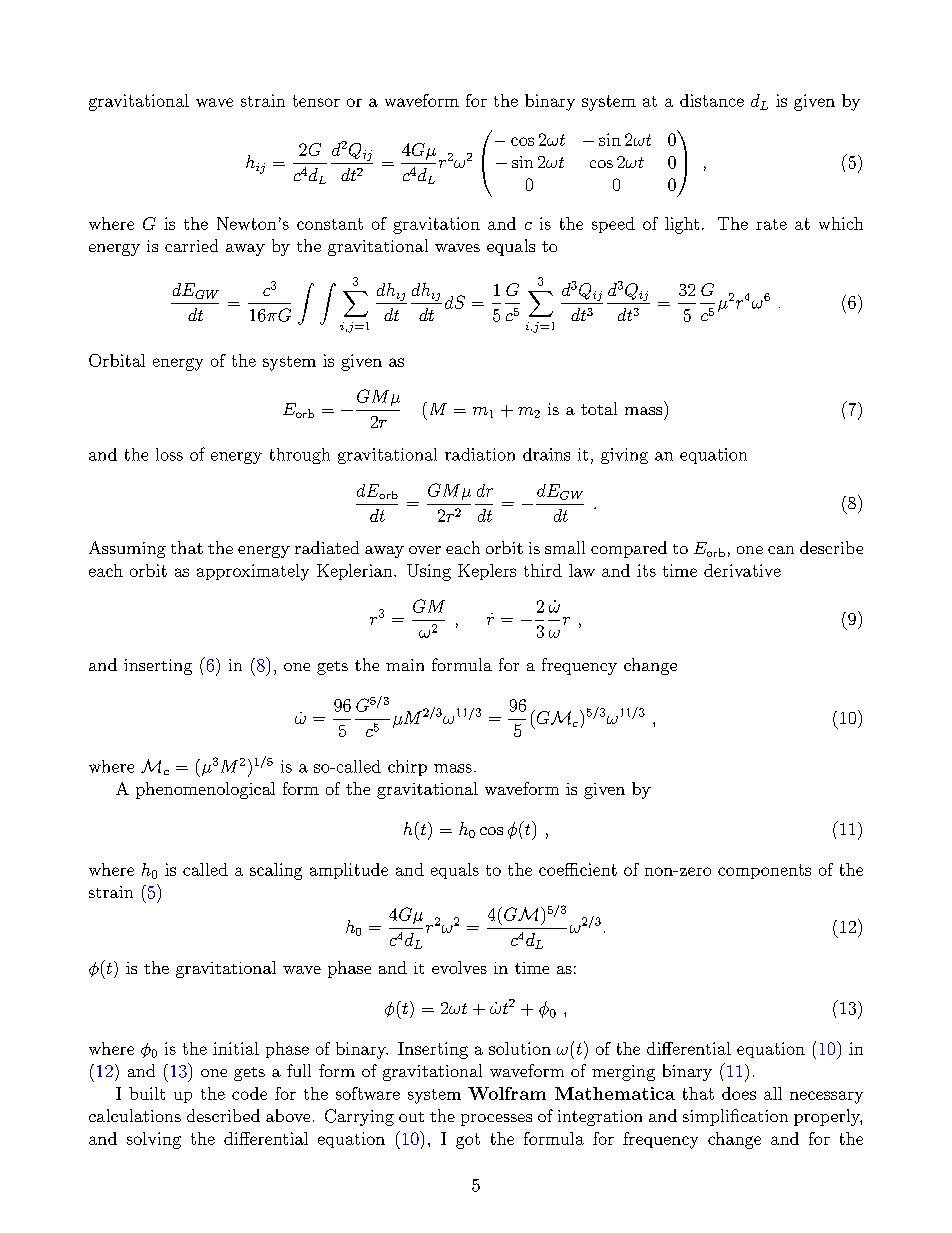 The image size is (952, 1233). I want to click on code, so click(249, 1093).
